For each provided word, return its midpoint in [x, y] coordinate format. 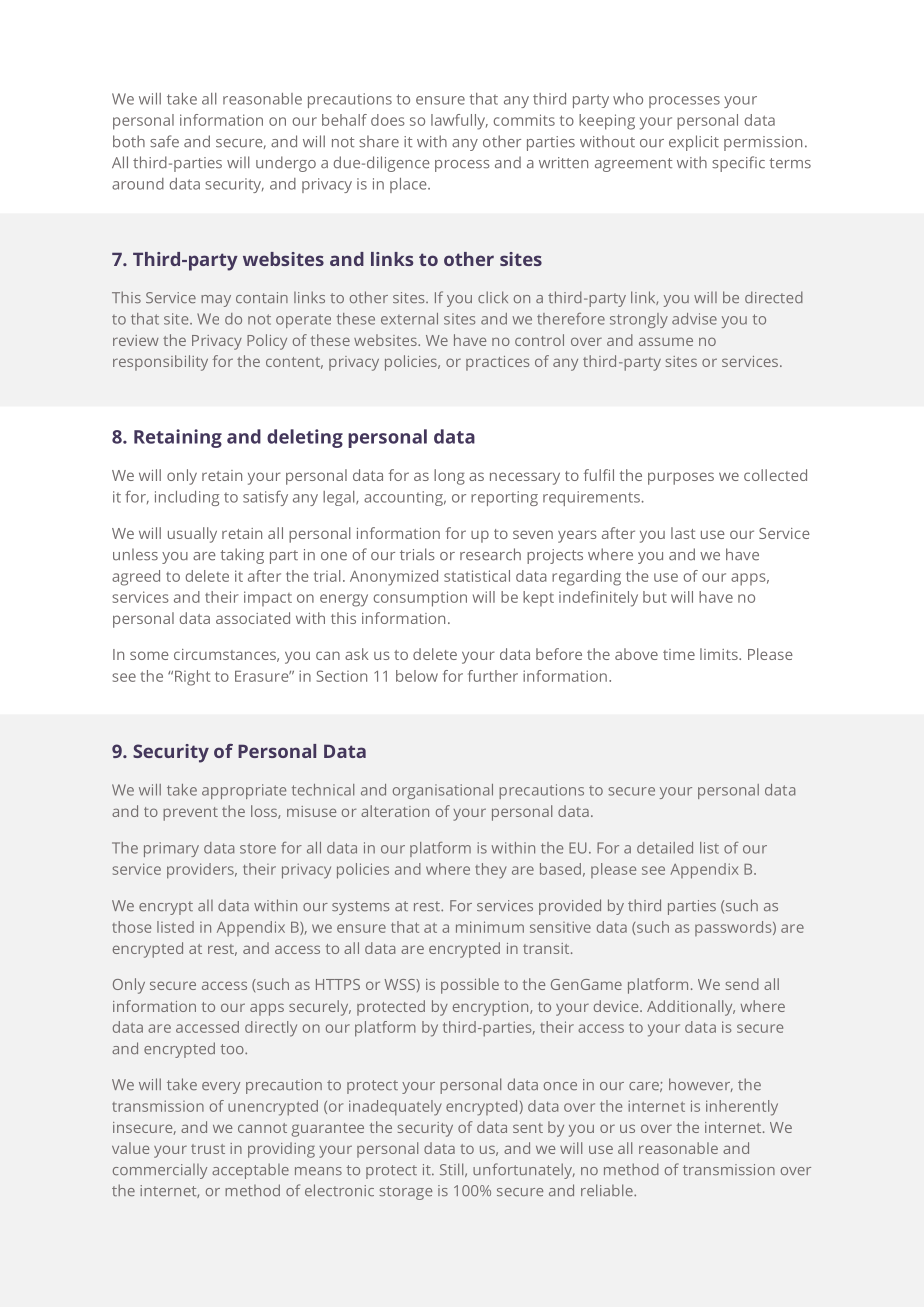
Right [191, 678]
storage [405, 1193]
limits [720, 654]
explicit [694, 143]
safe [164, 141]
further [493, 676]
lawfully [459, 122]
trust [208, 1149]
